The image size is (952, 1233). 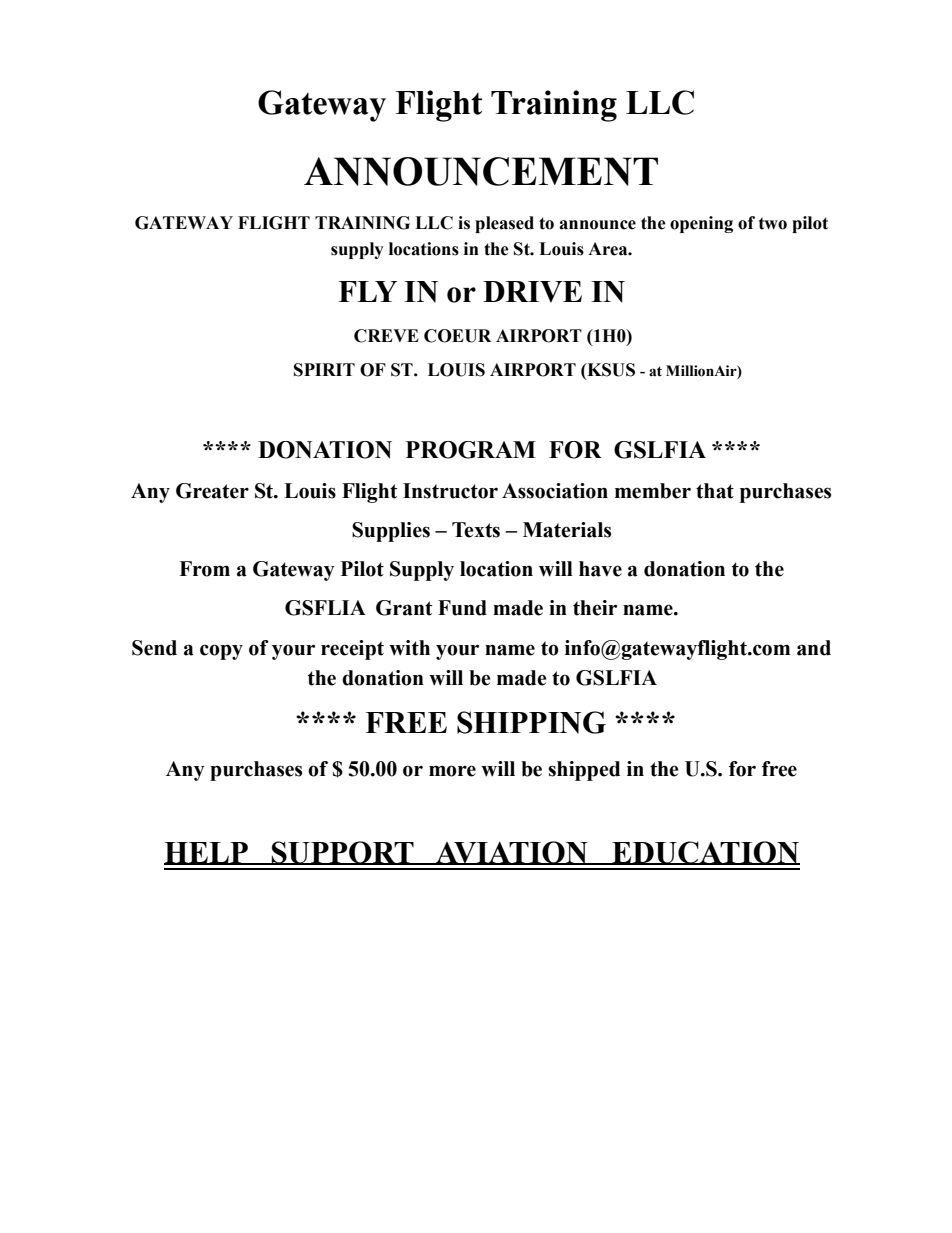 What do you see at coordinates (701, 224) in the image?
I see `opening` at bounding box center [701, 224].
